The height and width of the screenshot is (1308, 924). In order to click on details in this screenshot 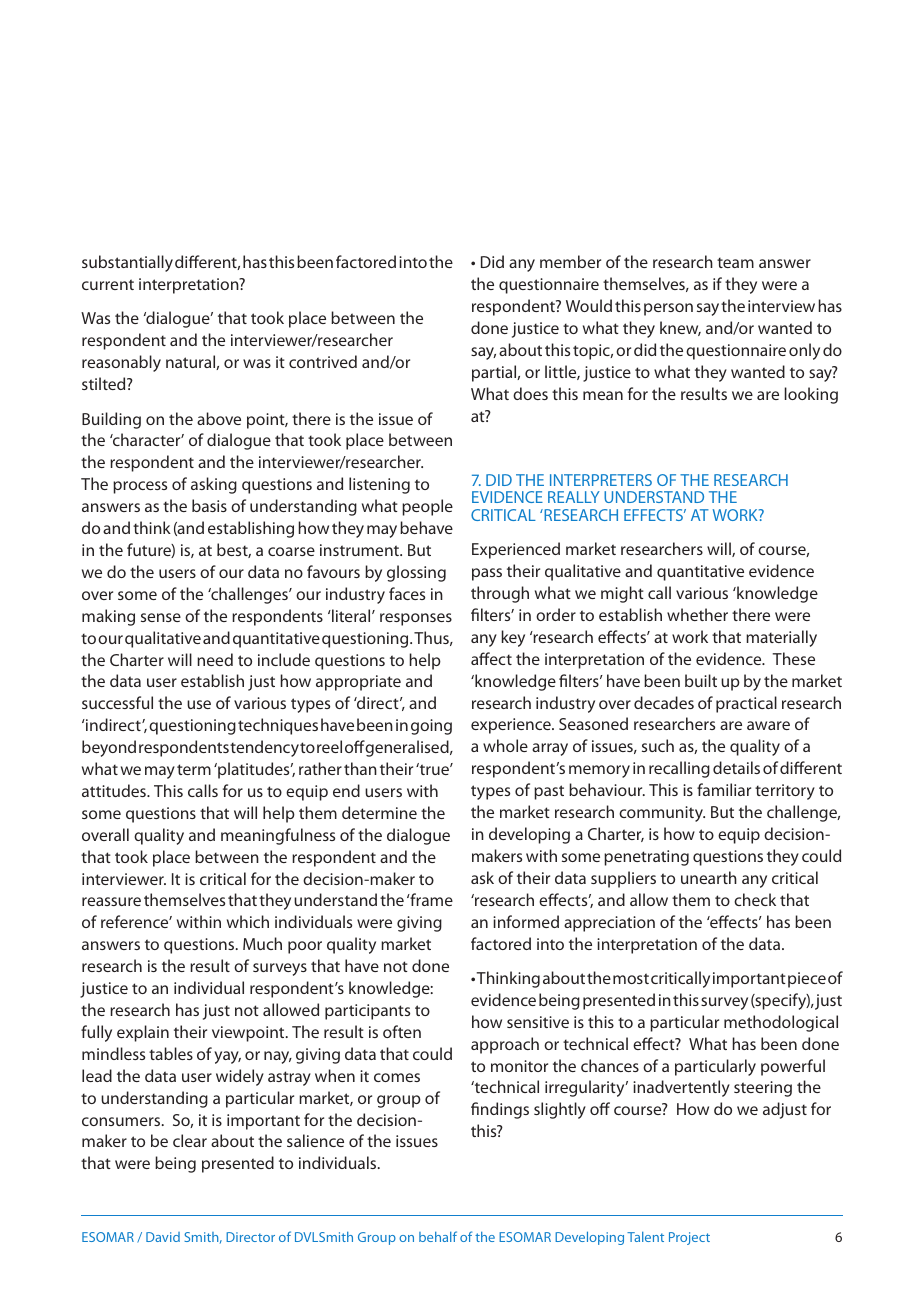, I will do `click(736, 767)`.
